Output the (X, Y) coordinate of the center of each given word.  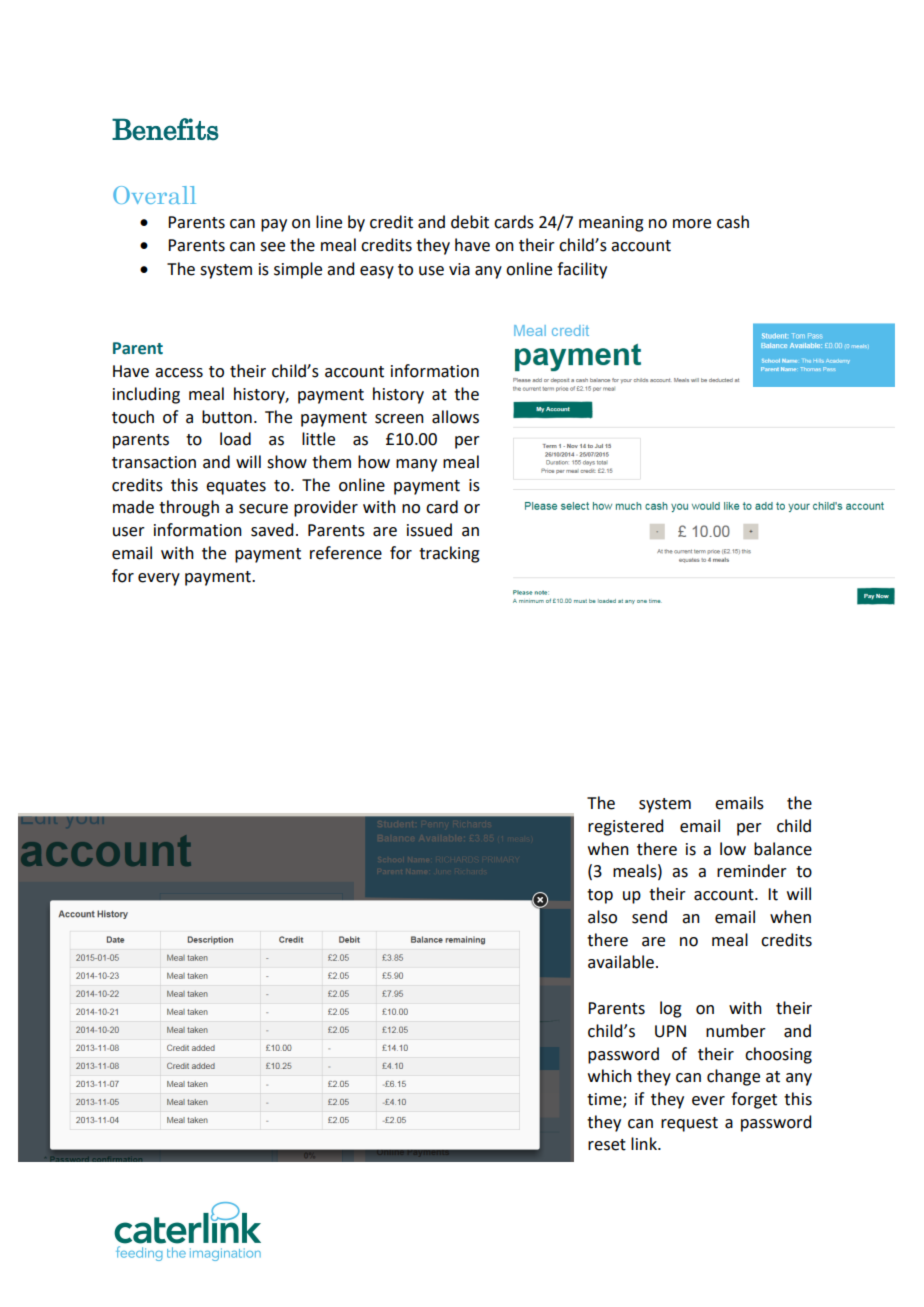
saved (272, 530)
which (610, 1076)
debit (470, 222)
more (692, 224)
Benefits (165, 129)
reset (607, 1145)
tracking (449, 554)
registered (625, 827)
